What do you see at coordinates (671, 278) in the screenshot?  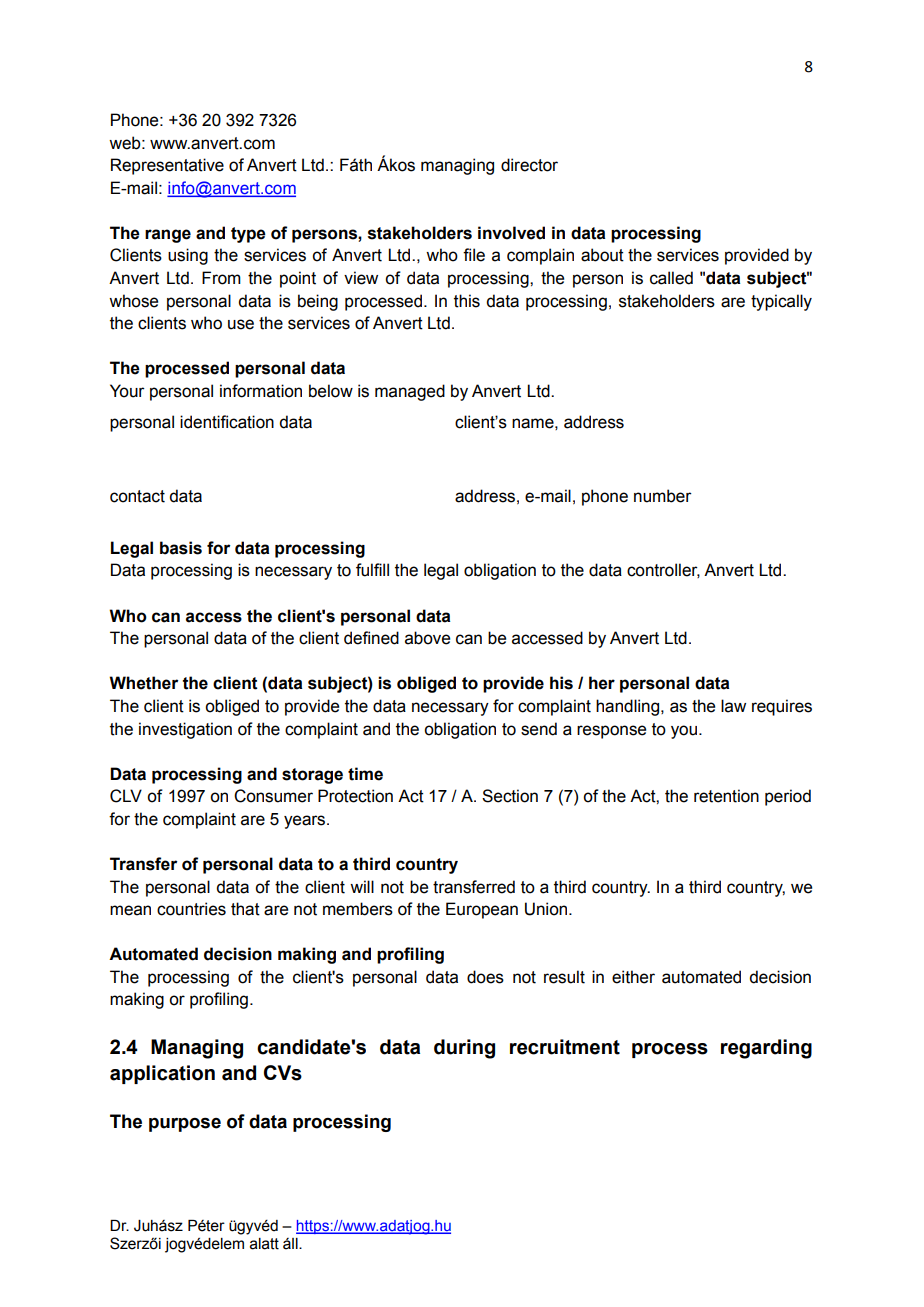 I see `called` at bounding box center [671, 278].
